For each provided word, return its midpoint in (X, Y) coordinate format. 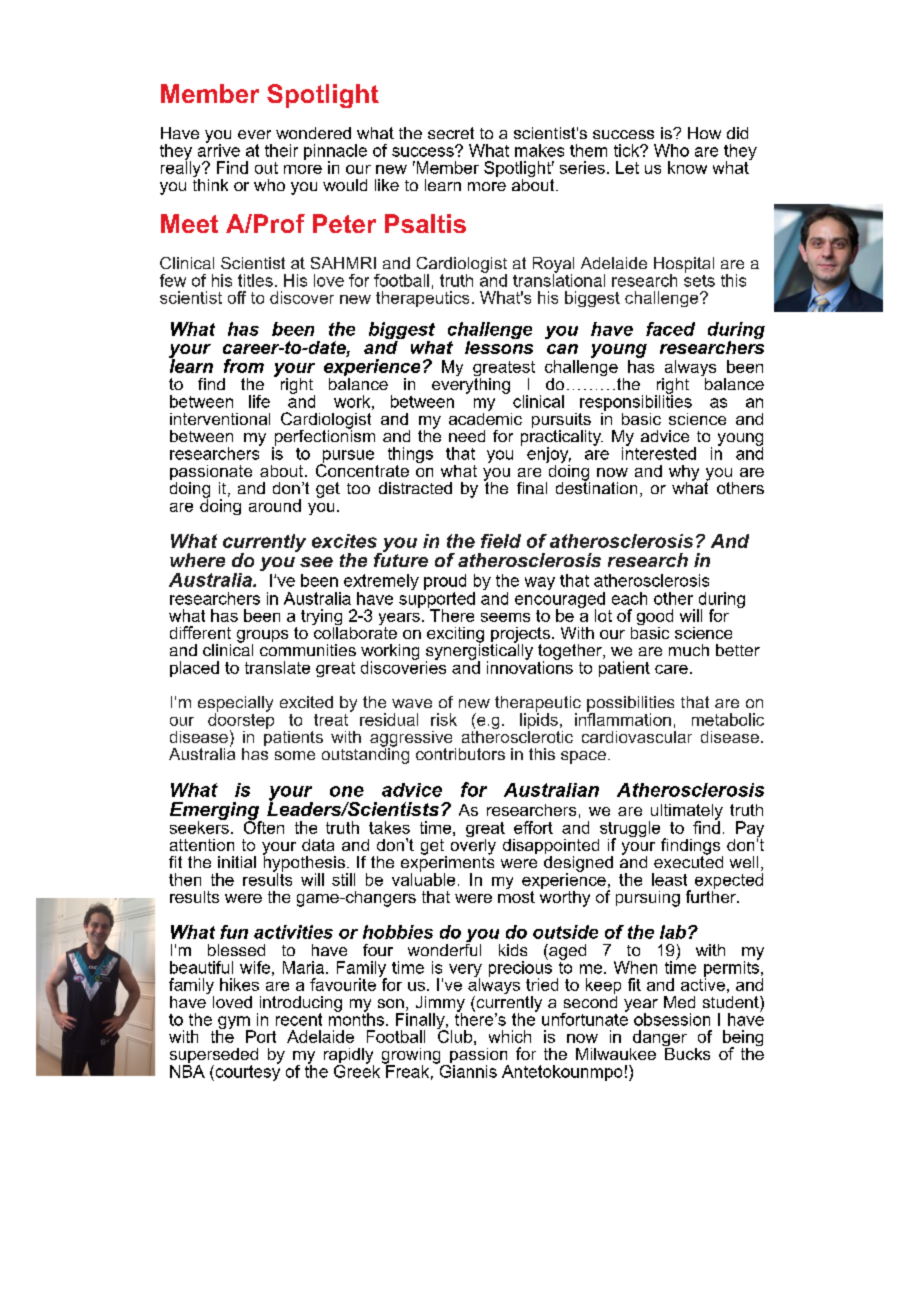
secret (451, 133)
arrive (219, 149)
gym (234, 1024)
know (687, 167)
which (510, 1036)
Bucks (686, 1052)
